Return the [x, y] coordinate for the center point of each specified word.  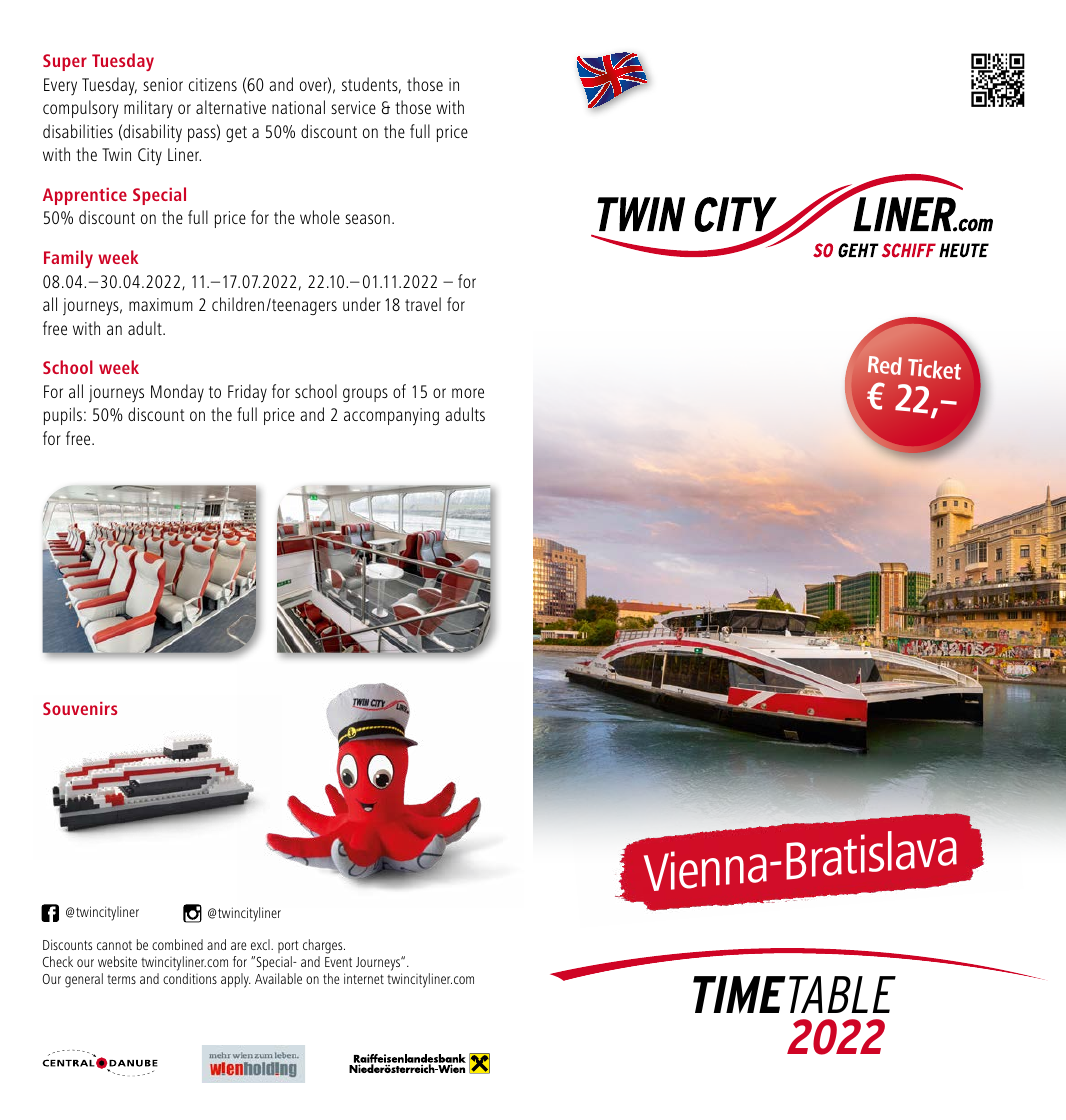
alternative [231, 107]
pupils [63, 416]
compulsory [80, 109]
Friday [247, 393]
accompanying [391, 417]
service [353, 107]
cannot [114, 945]
